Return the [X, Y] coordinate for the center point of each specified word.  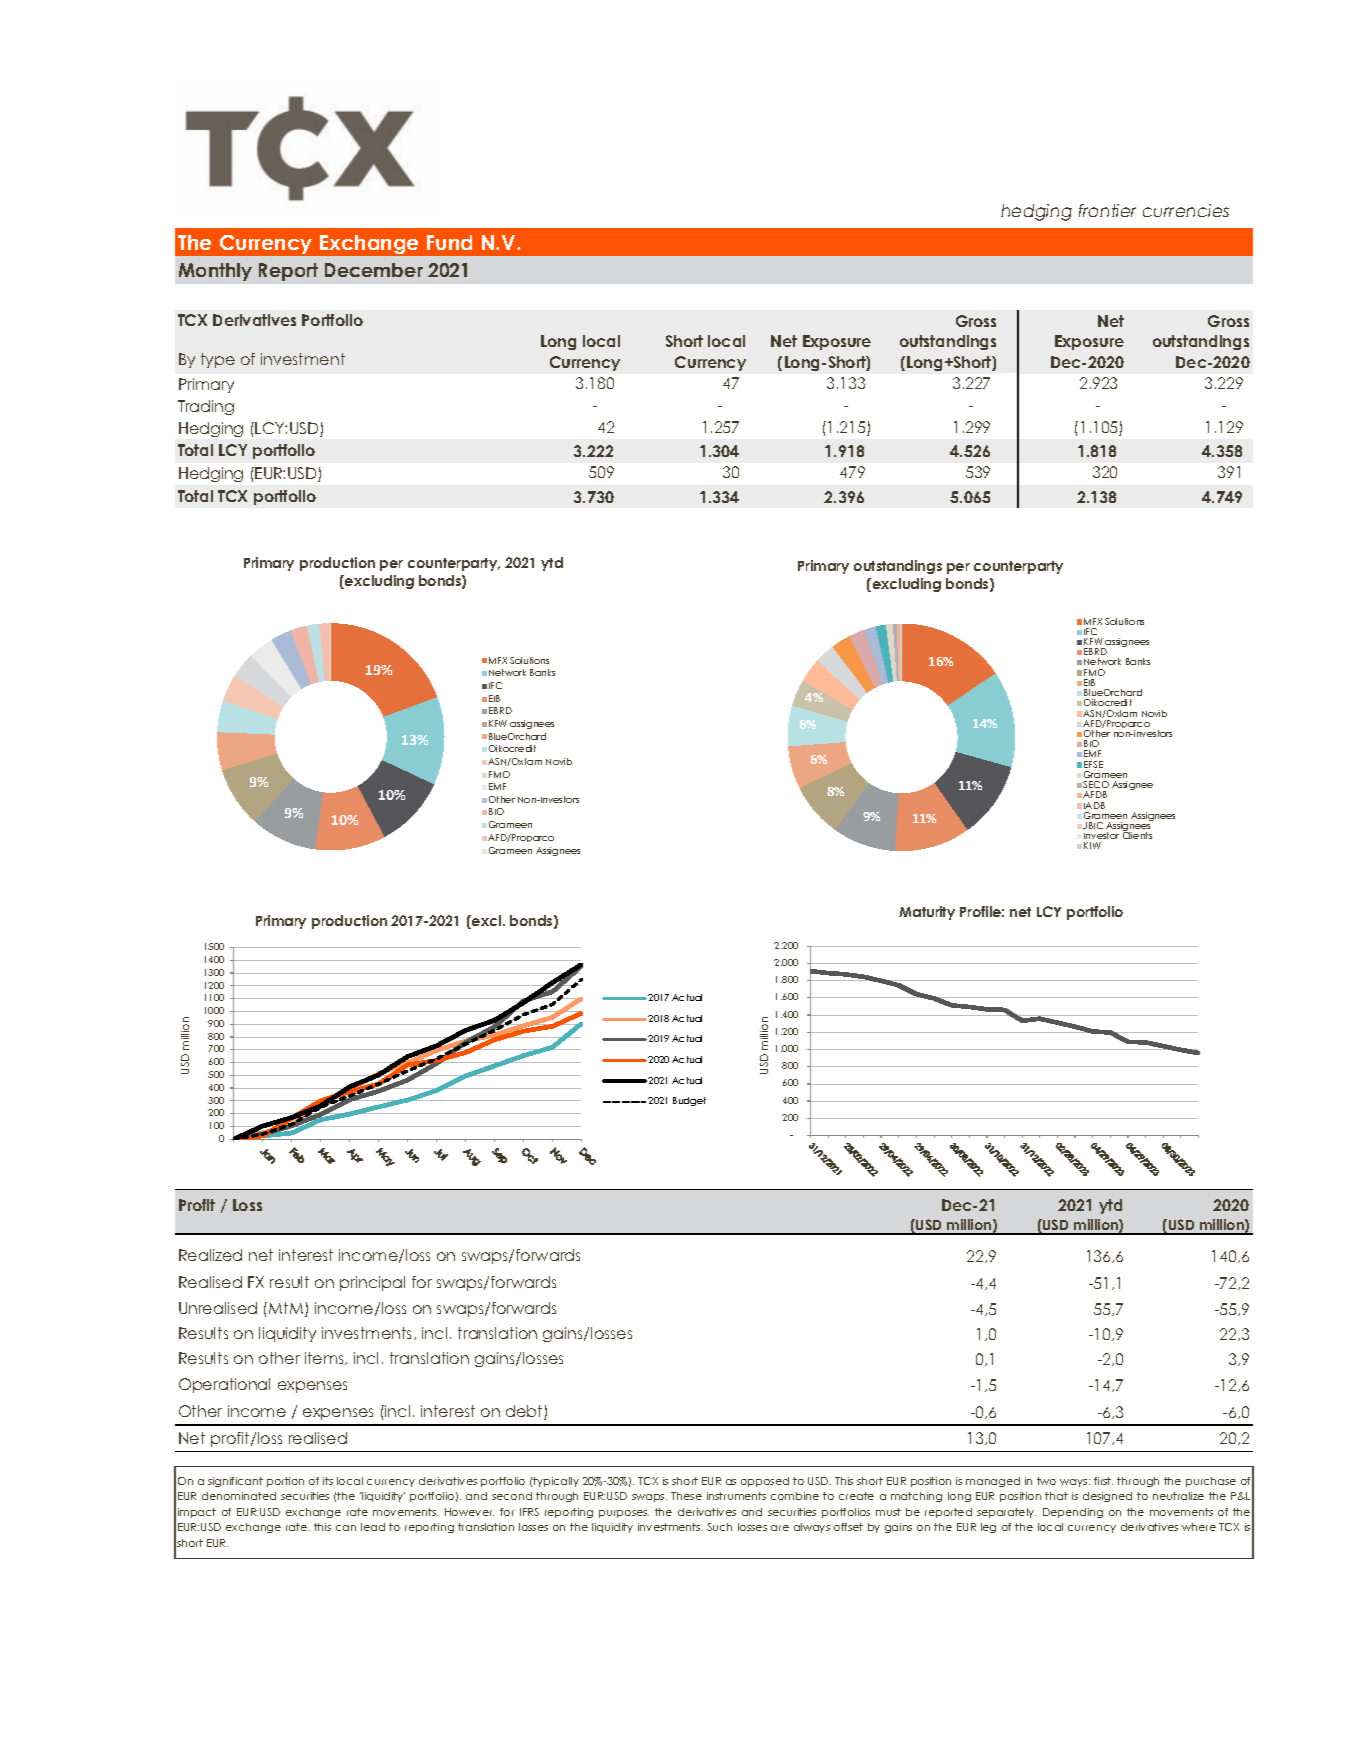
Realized [210, 1255]
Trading [206, 407]
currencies [1186, 210]
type [218, 360]
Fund [449, 242]
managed [993, 1482]
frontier [1107, 210]
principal [372, 1283]
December [374, 270]
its [328, 1481]
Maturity [927, 913]
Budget [689, 1101]
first [1103, 1481]
